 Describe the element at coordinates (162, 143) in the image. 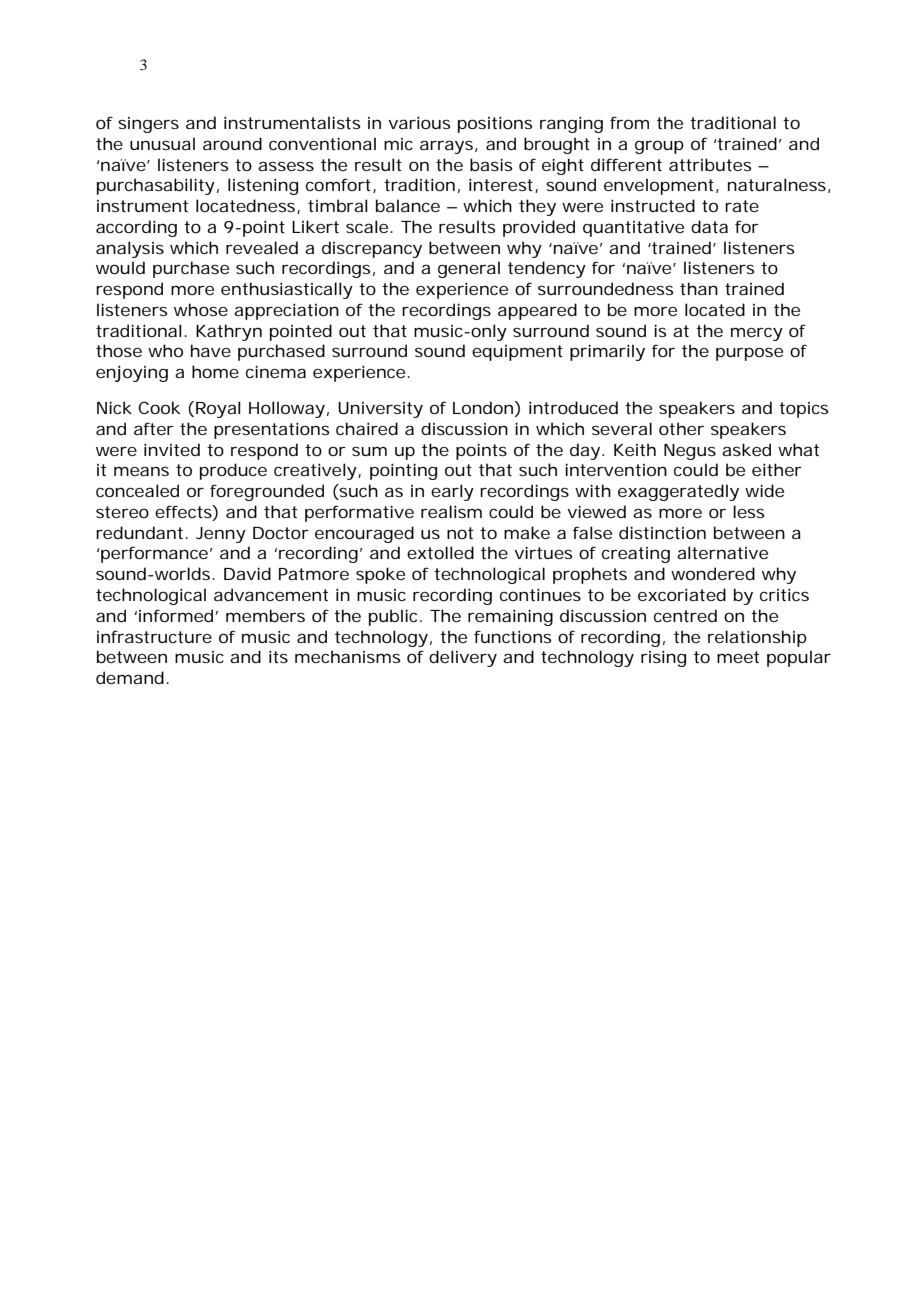

I see `unusual` at that location.
